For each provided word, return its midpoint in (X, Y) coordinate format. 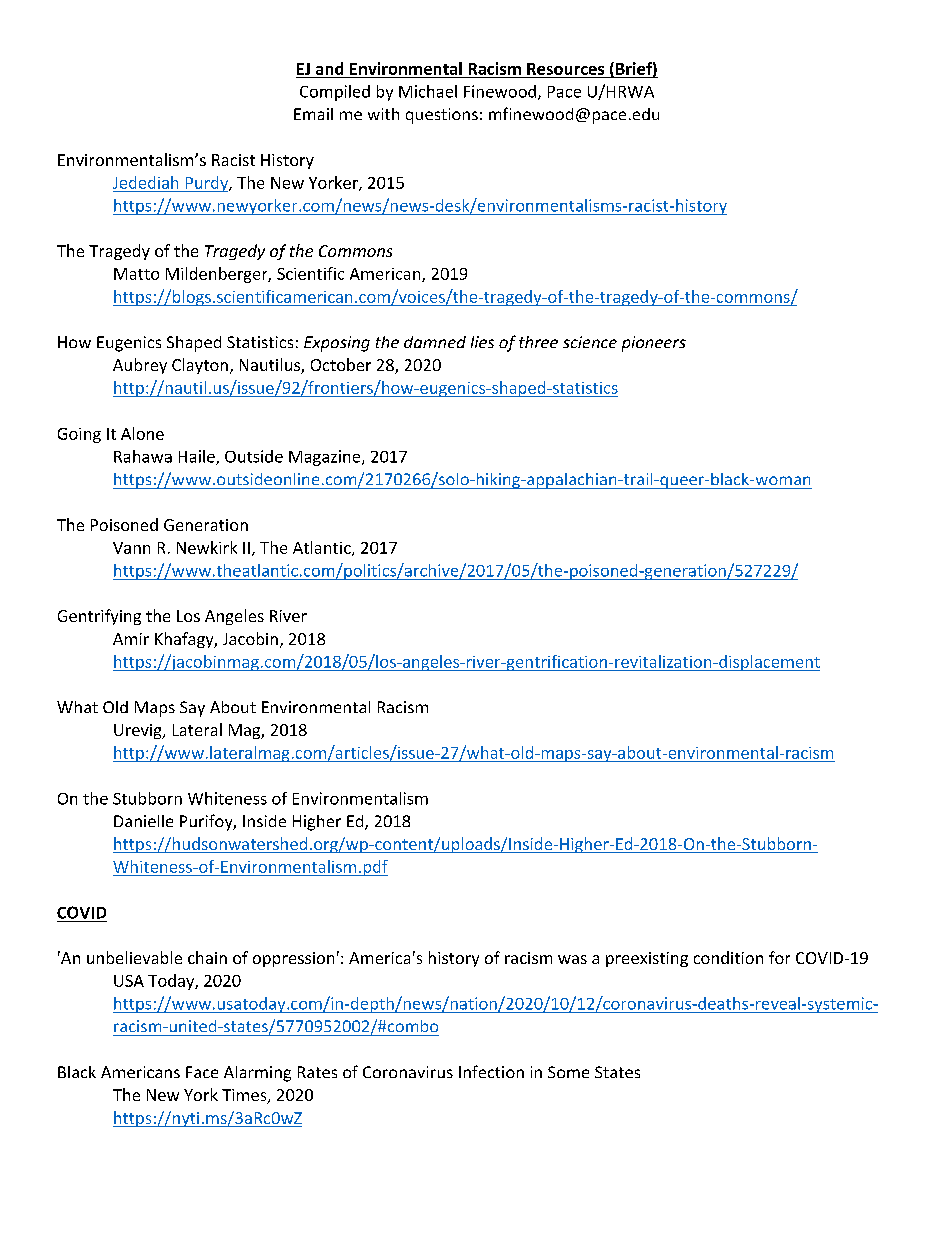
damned (435, 342)
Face (202, 1072)
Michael (428, 91)
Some (568, 1072)
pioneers (654, 344)
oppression (293, 959)
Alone (142, 433)
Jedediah (145, 182)
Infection (491, 1071)
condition (728, 957)
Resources (565, 69)
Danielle (143, 821)
